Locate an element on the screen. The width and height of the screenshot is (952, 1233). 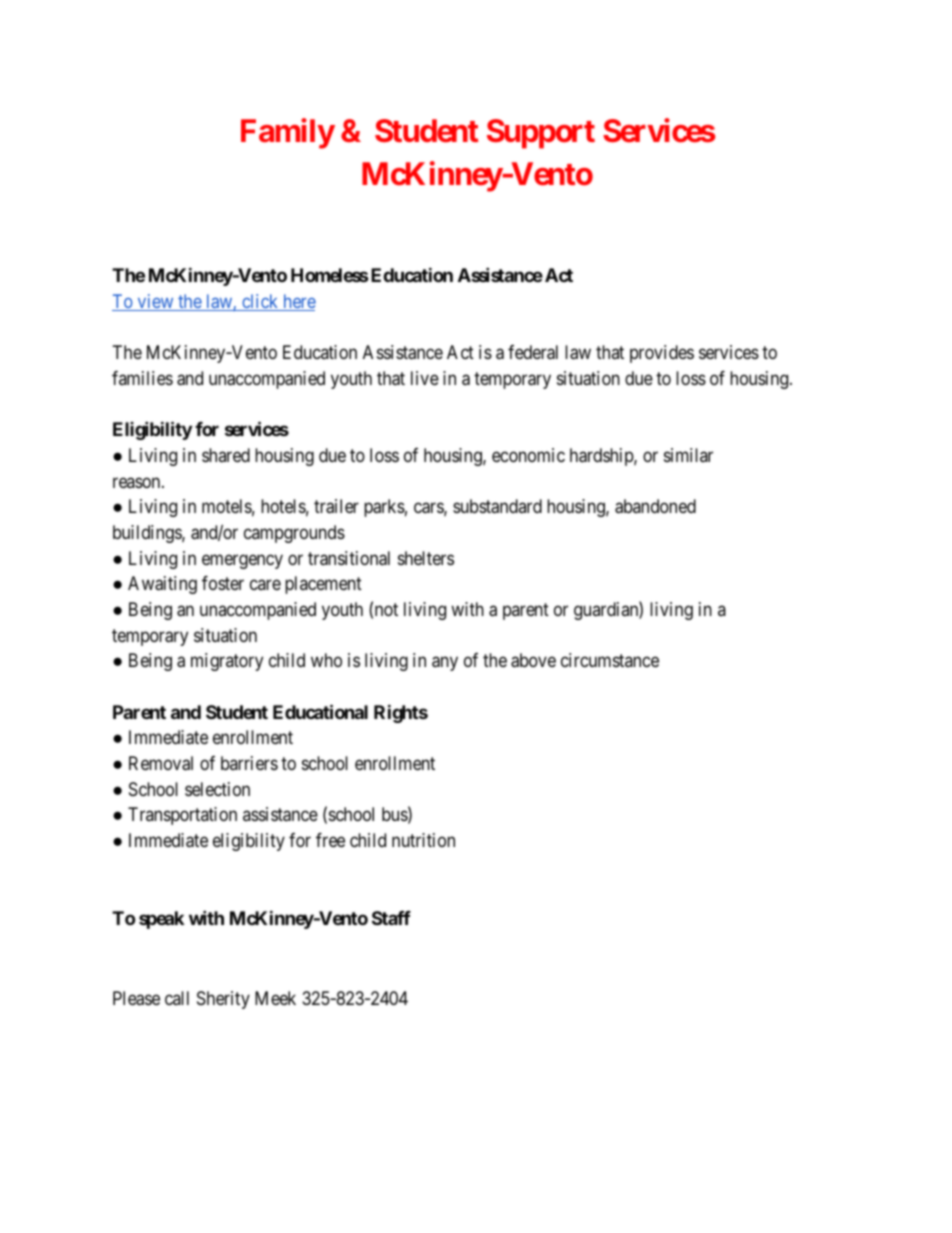
abandoned is located at coordinates (655, 506).
